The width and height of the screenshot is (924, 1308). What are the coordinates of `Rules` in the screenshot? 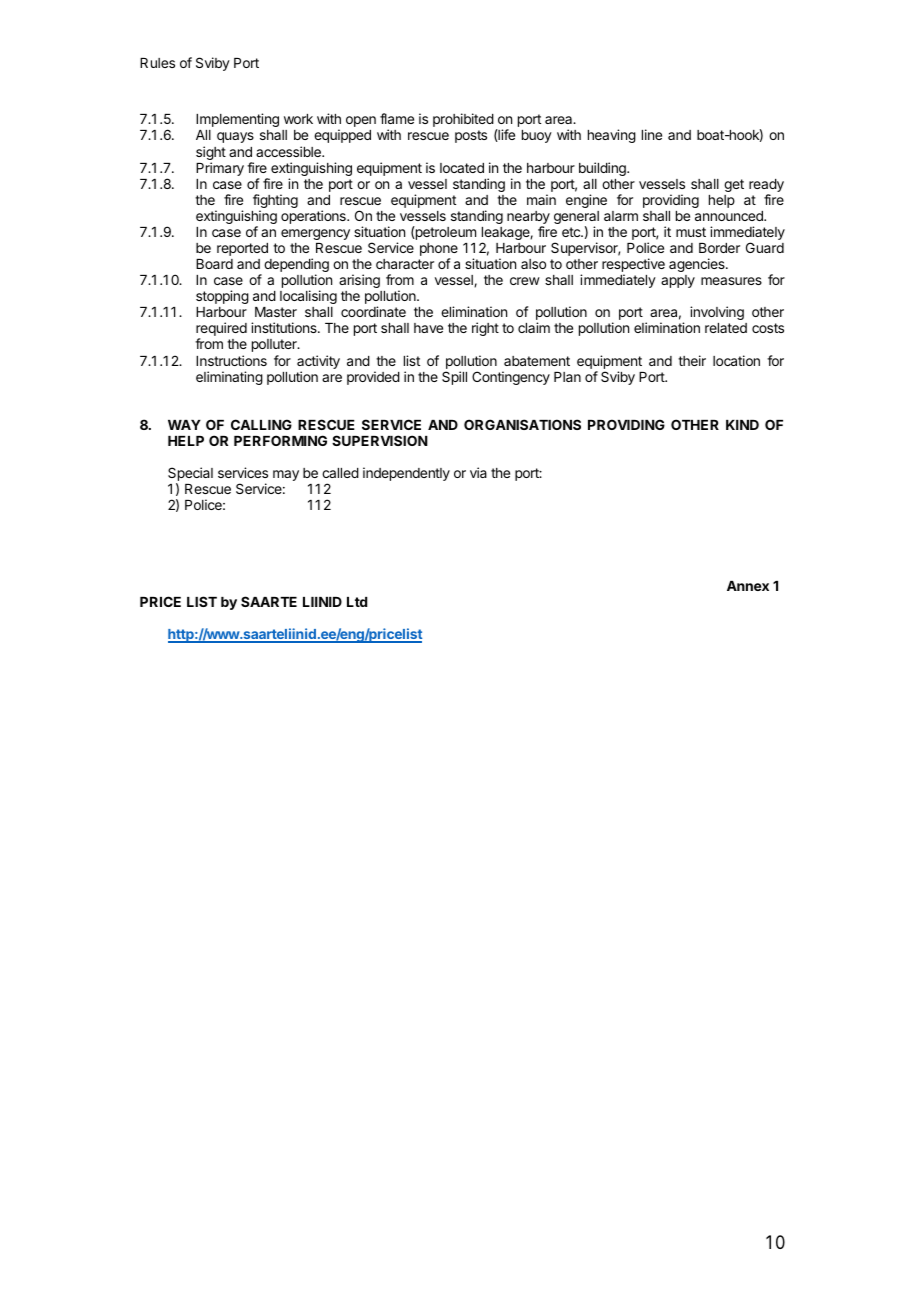 It's located at (157, 63).
